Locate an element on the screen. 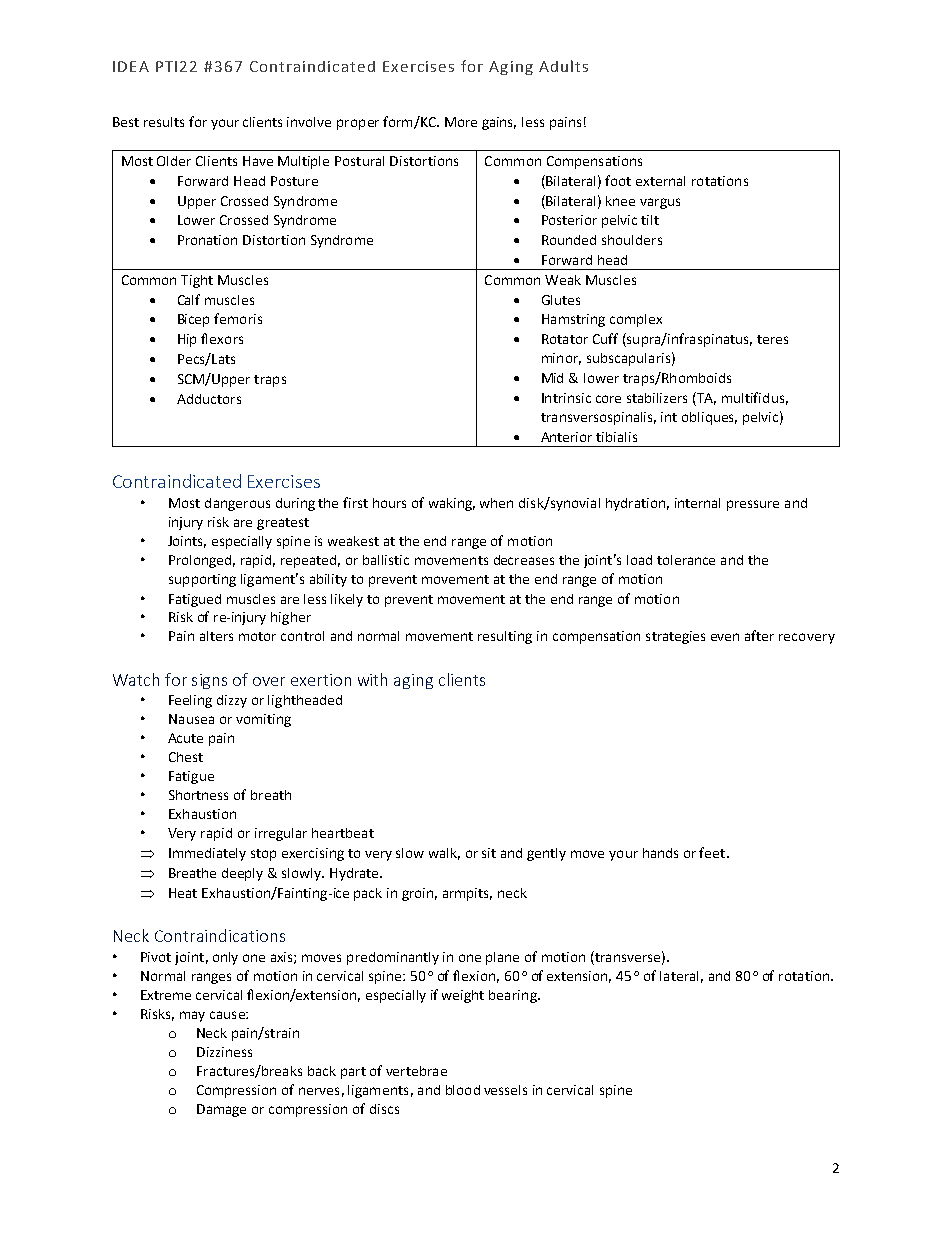 The image size is (952, 1233). external is located at coordinates (660, 181).
